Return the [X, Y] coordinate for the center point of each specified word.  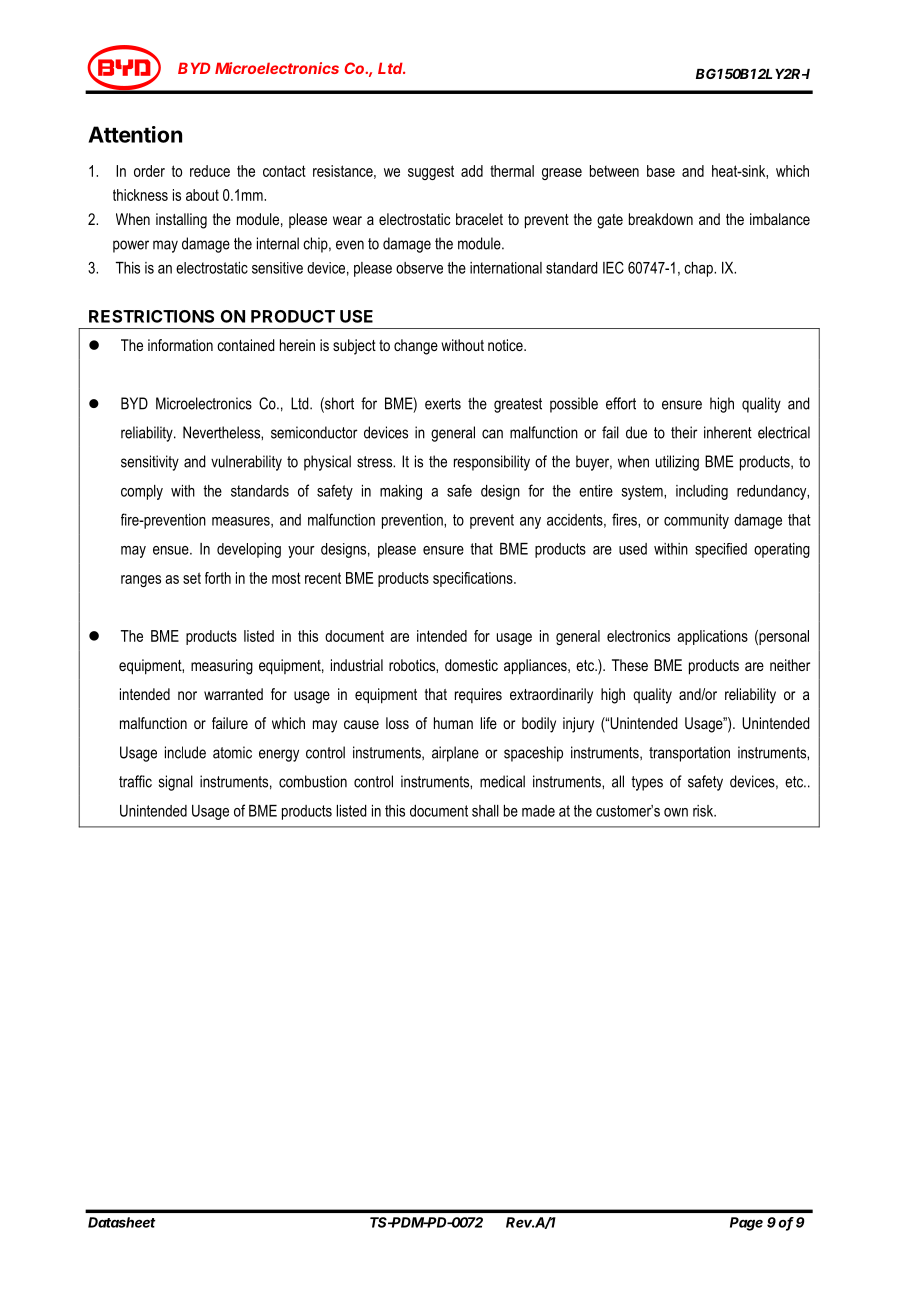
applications [712, 637]
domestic [471, 665]
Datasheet [122, 1222]
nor [187, 695]
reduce [210, 171]
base [661, 171]
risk [704, 811]
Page [746, 1224]
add [472, 171]
